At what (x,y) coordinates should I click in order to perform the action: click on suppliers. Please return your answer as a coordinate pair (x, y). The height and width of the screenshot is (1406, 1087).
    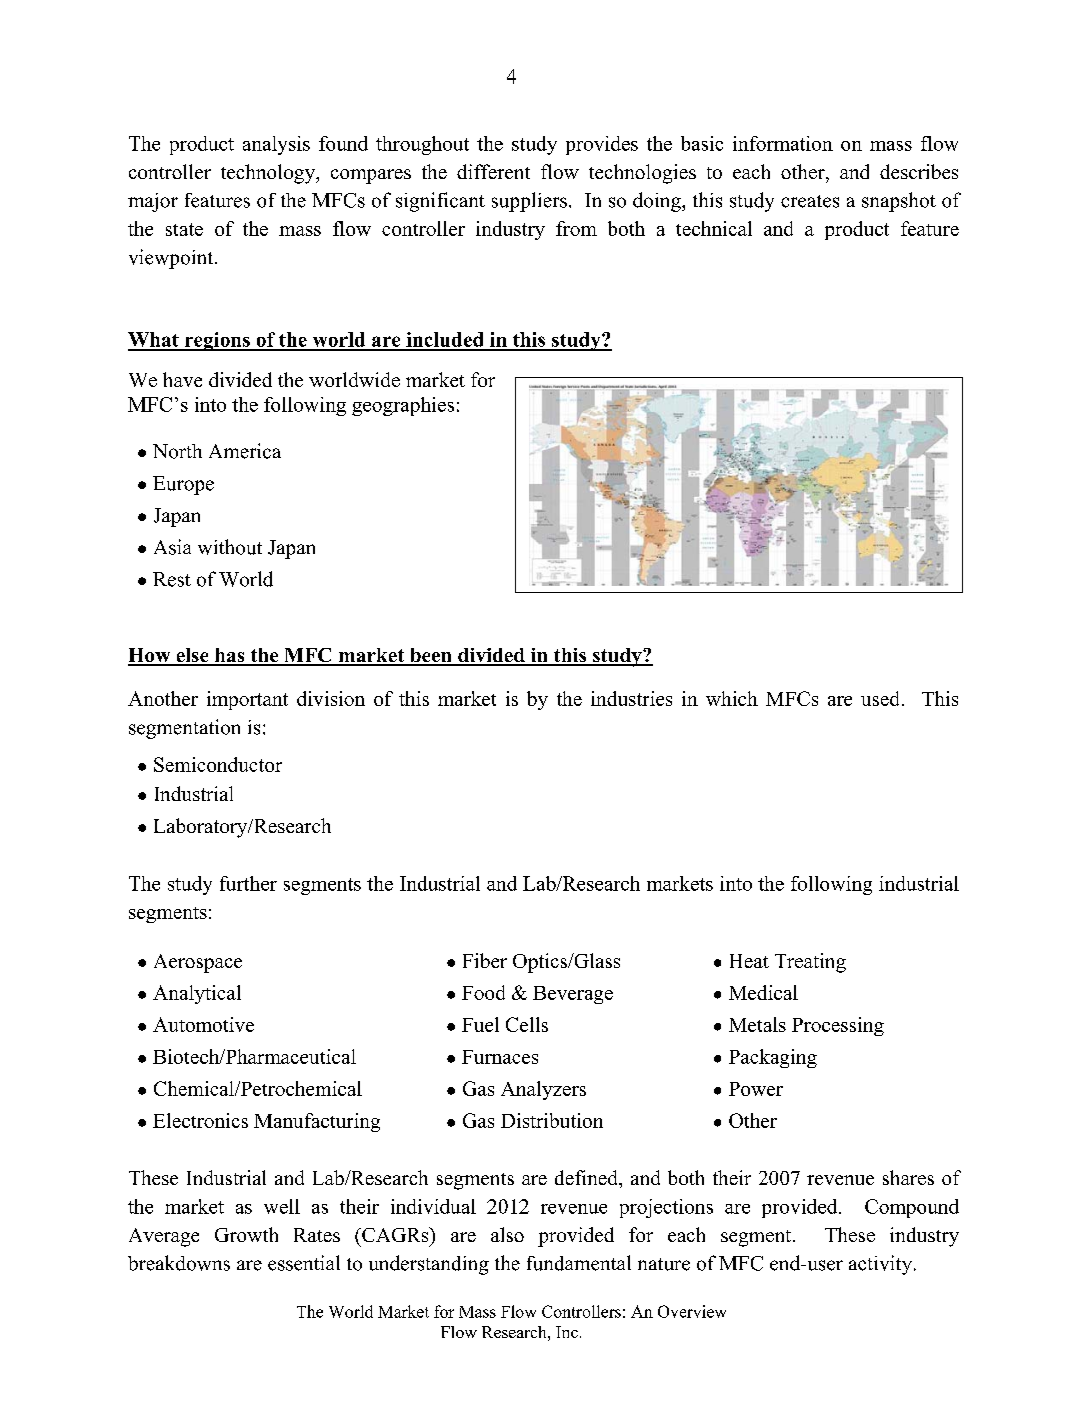
    Looking at the image, I should click on (529, 202).
